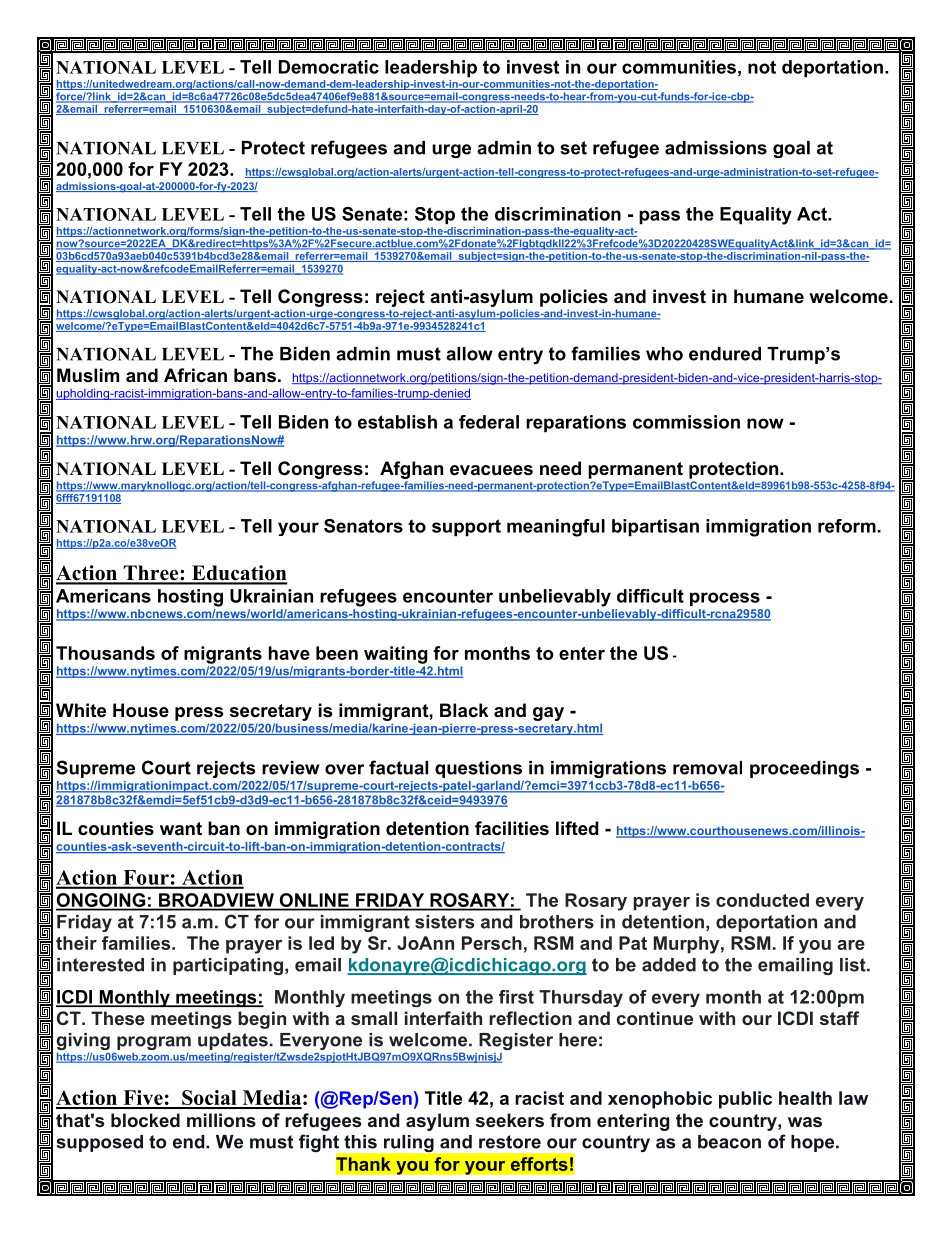 Image resolution: width=952 pixels, height=1233 pixels. Describe the element at coordinates (145, 1120) in the image. I see `blocked` at that location.
